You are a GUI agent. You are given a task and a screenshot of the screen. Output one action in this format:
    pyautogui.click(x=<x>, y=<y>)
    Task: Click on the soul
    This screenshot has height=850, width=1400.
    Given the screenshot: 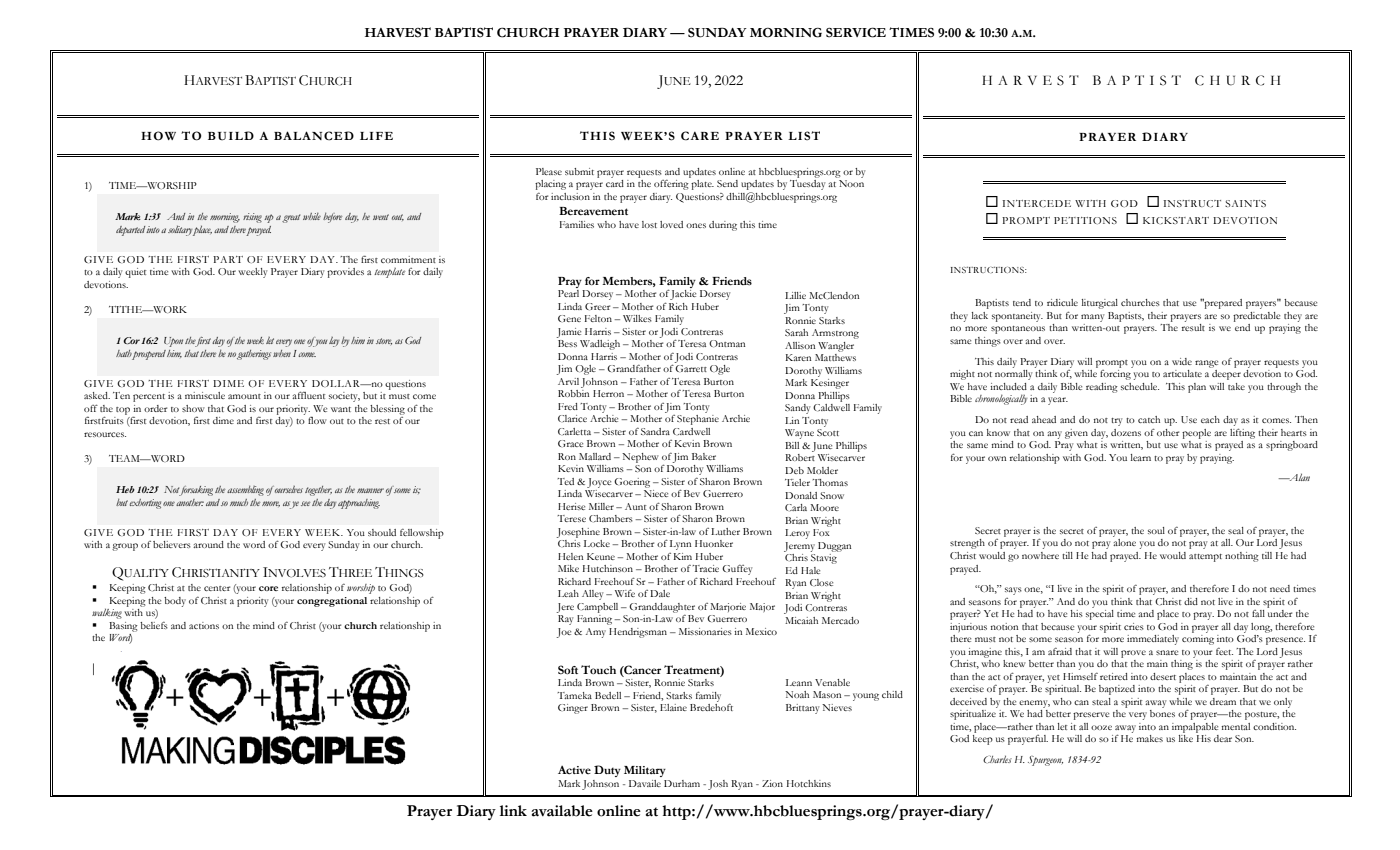 What is the action you would take?
    pyautogui.click(x=1156, y=530)
